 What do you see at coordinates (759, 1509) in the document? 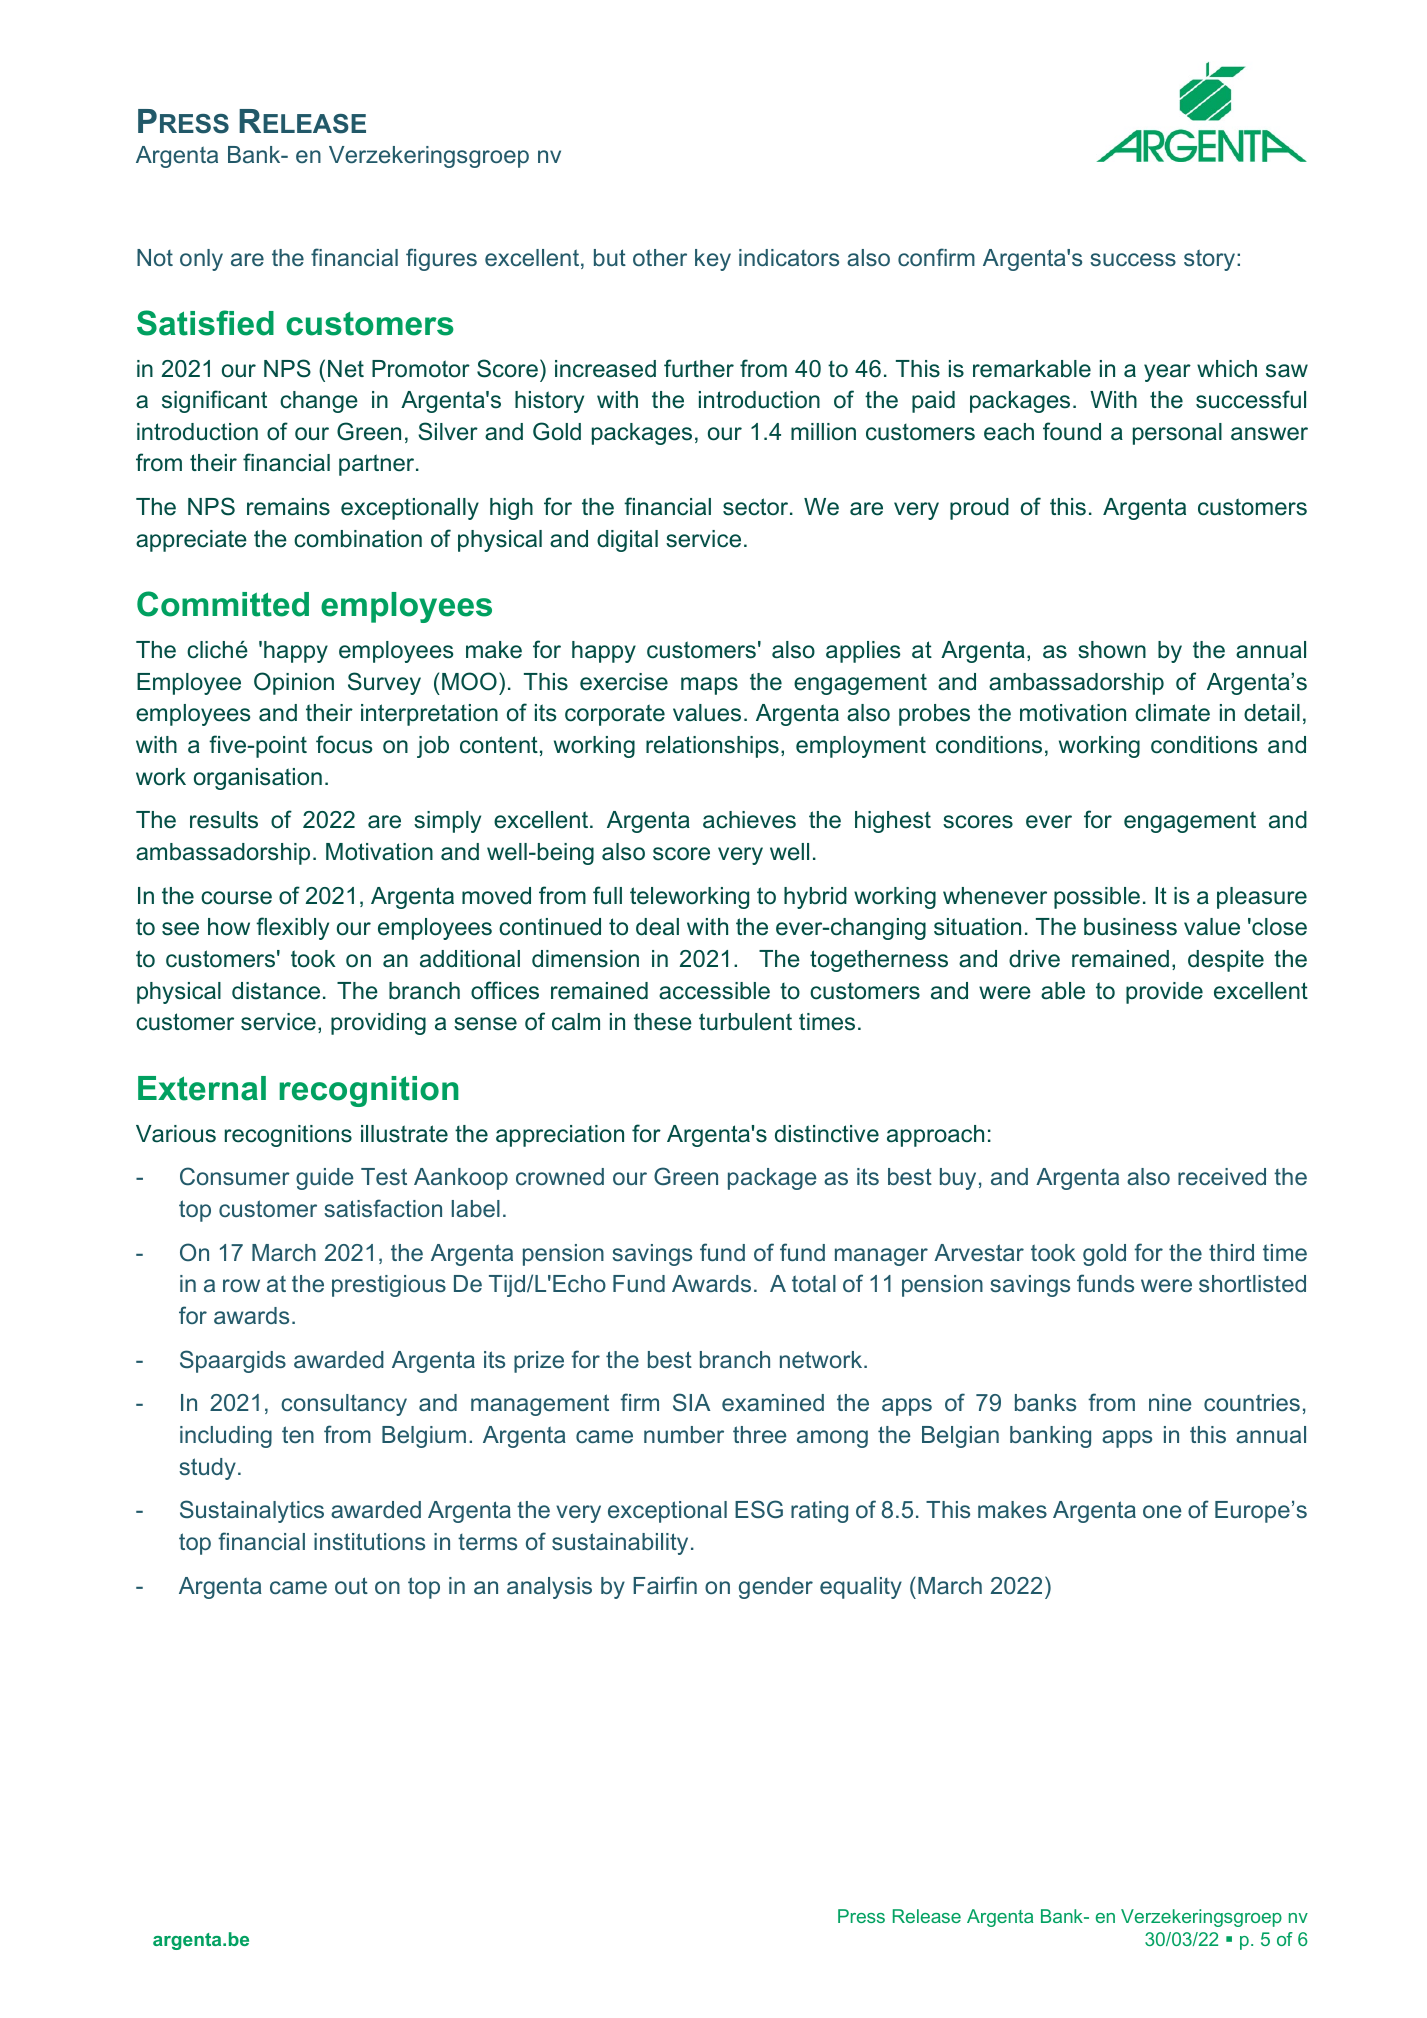
I see `ESG` at bounding box center [759, 1509].
